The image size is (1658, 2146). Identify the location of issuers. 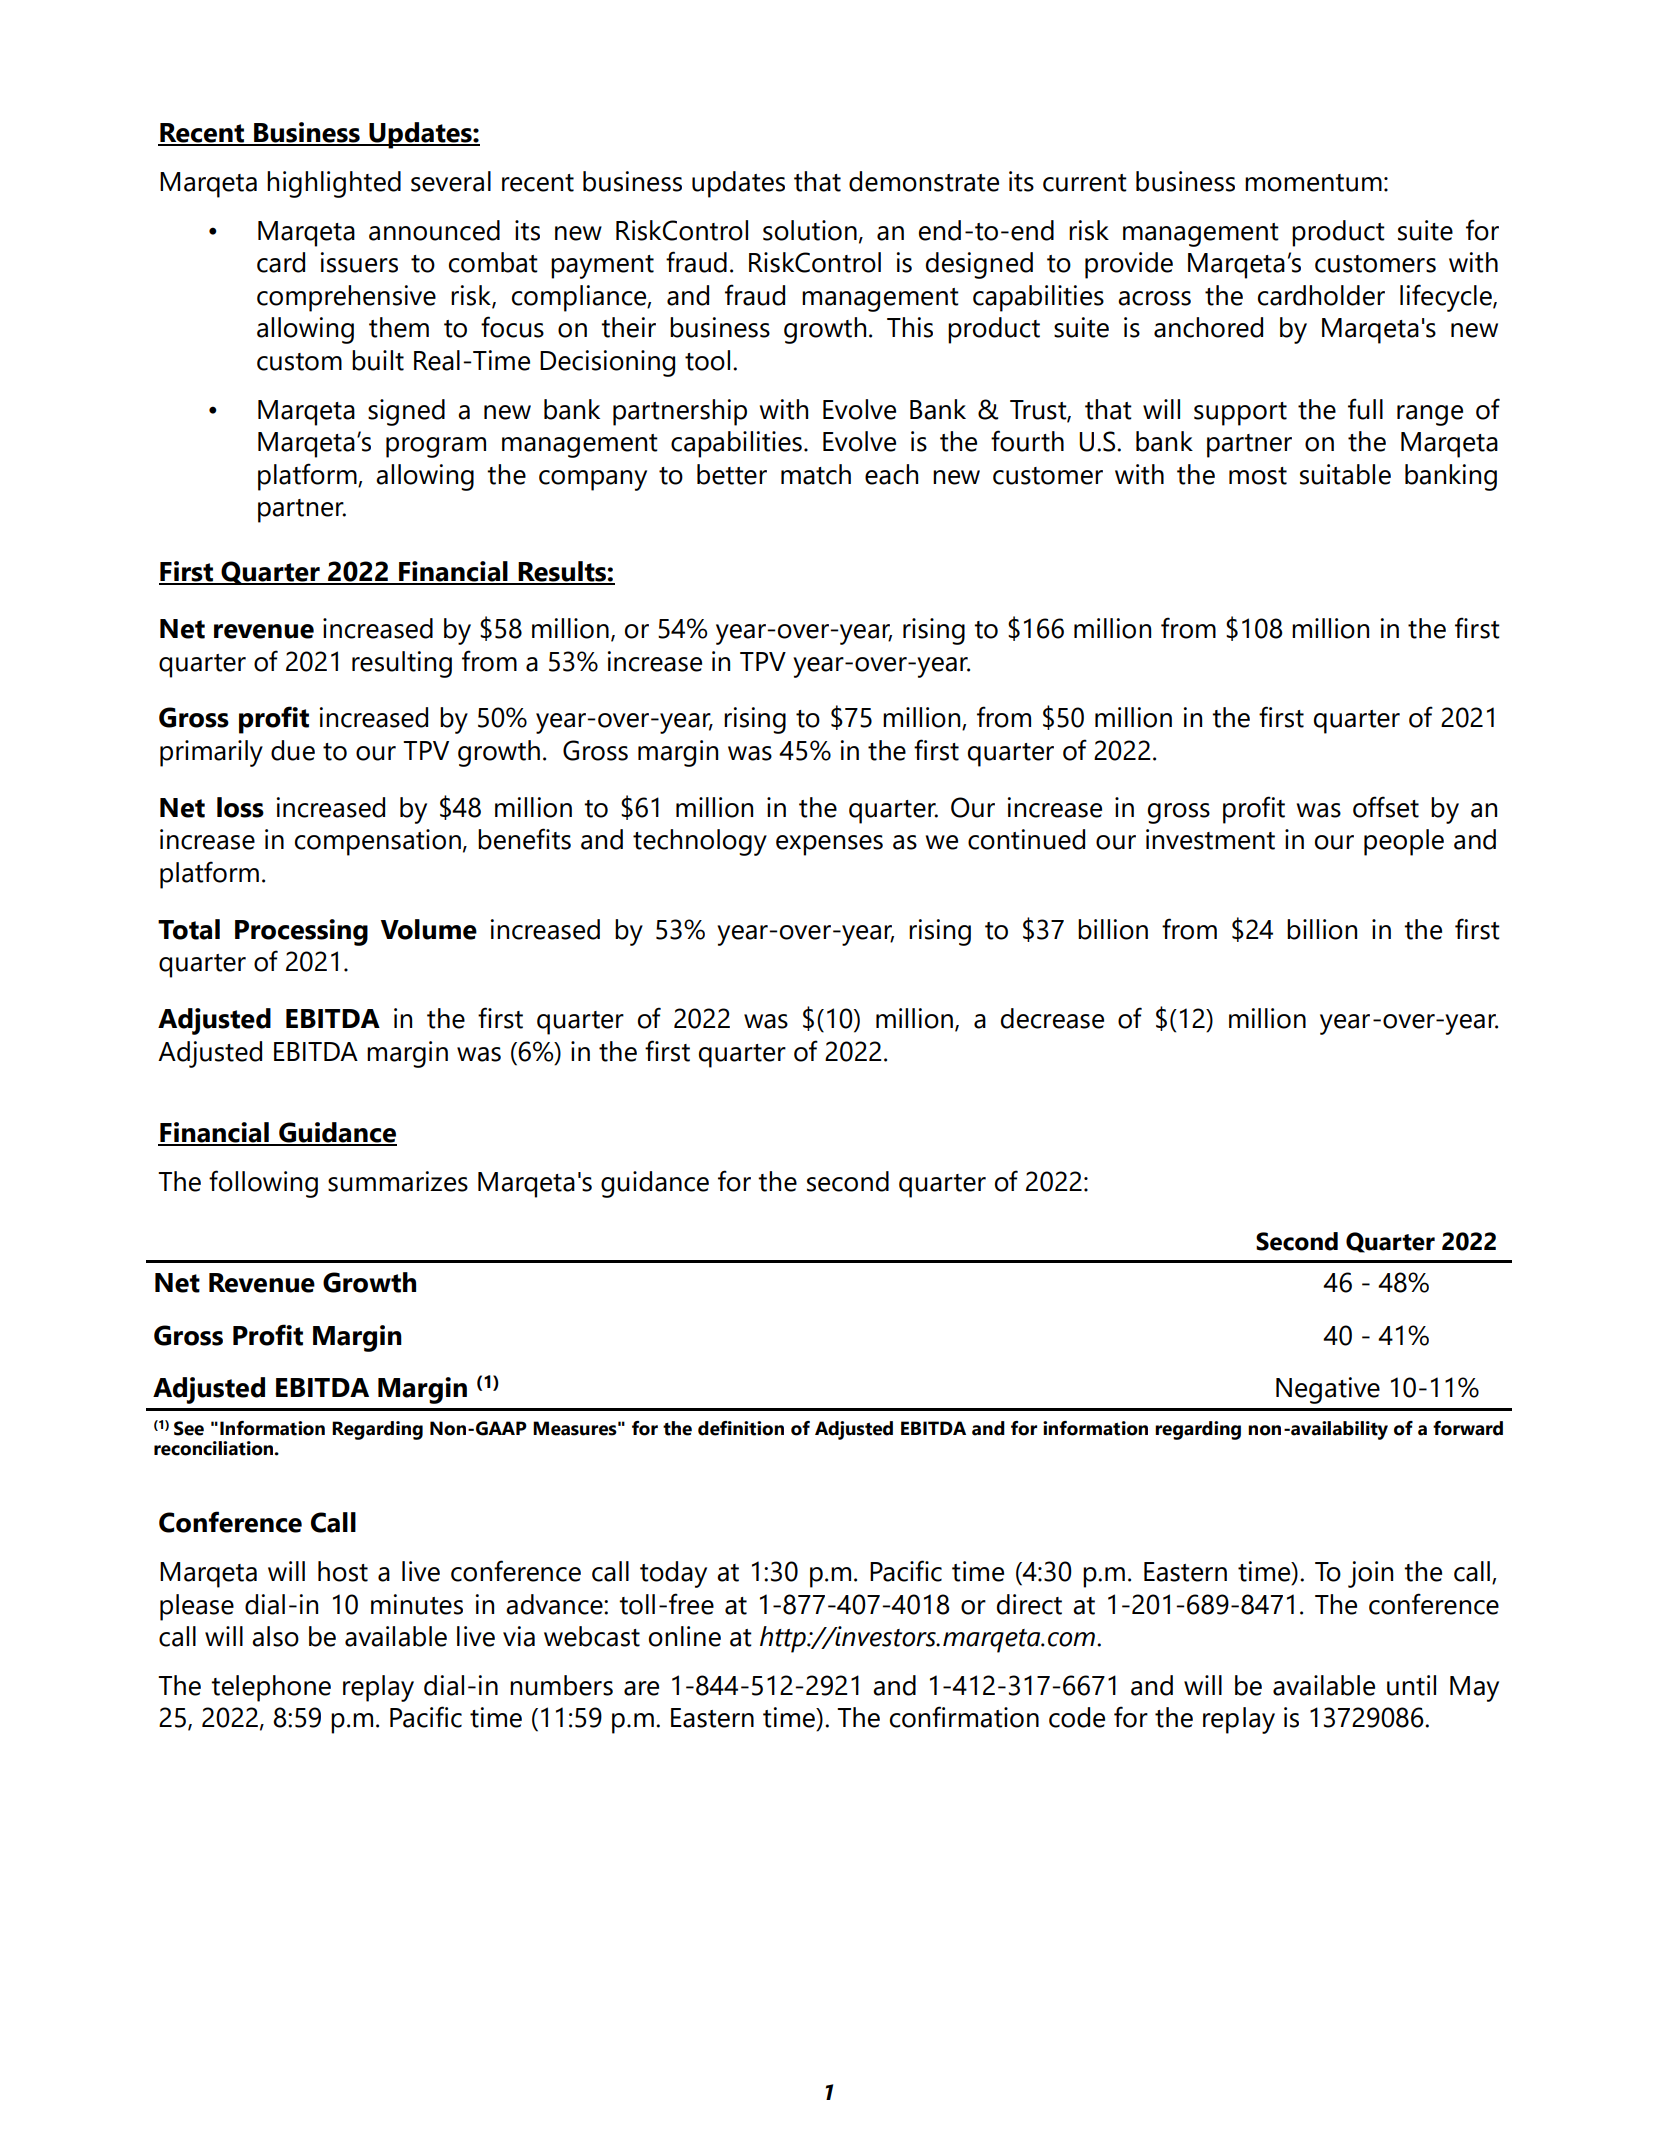
(359, 262).
